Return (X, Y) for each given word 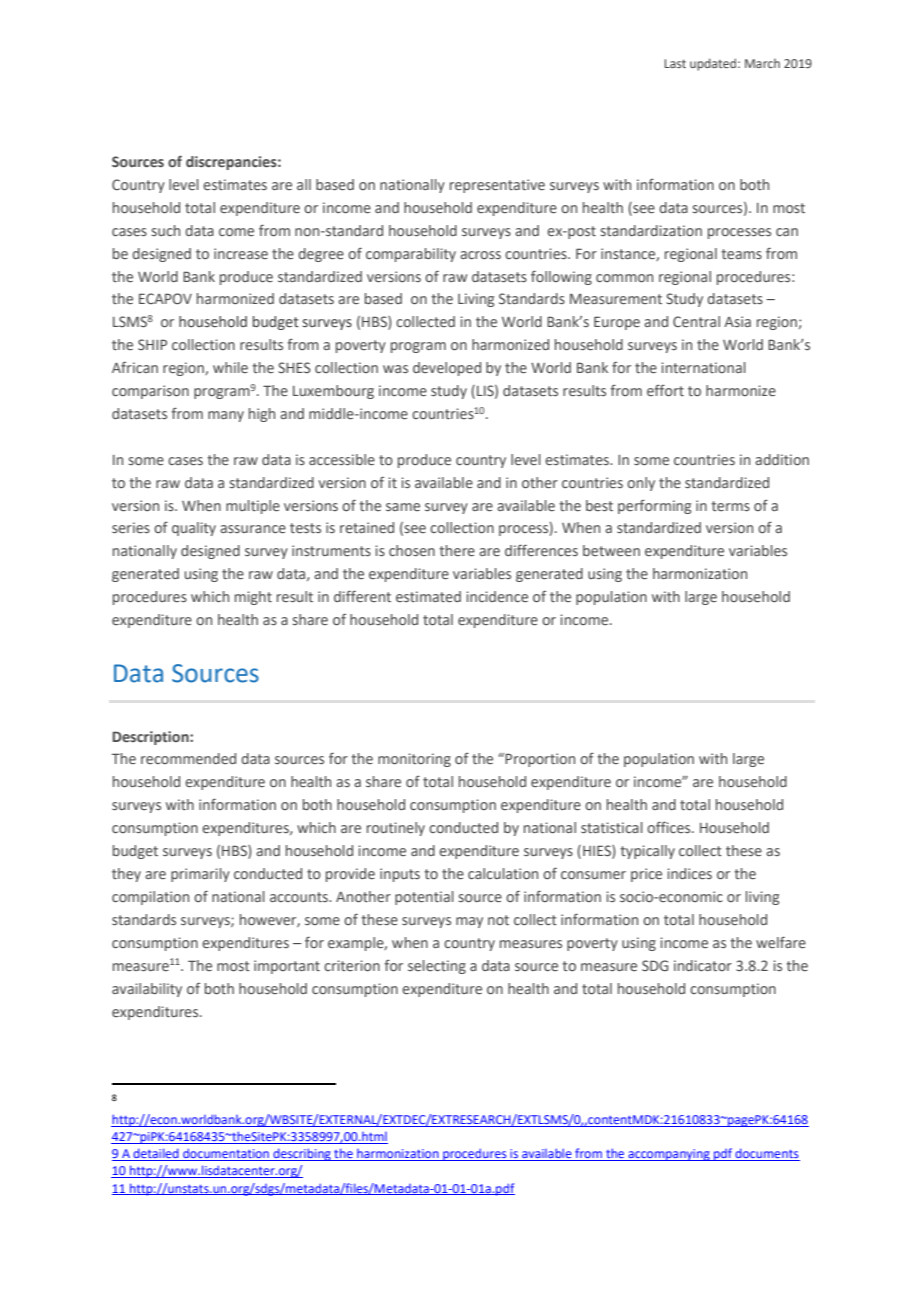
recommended (188, 758)
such (165, 230)
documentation (226, 1154)
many (226, 416)
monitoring (414, 760)
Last (675, 63)
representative (497, 186)
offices (670, 827)
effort (665, 390)
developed (447, 369)
